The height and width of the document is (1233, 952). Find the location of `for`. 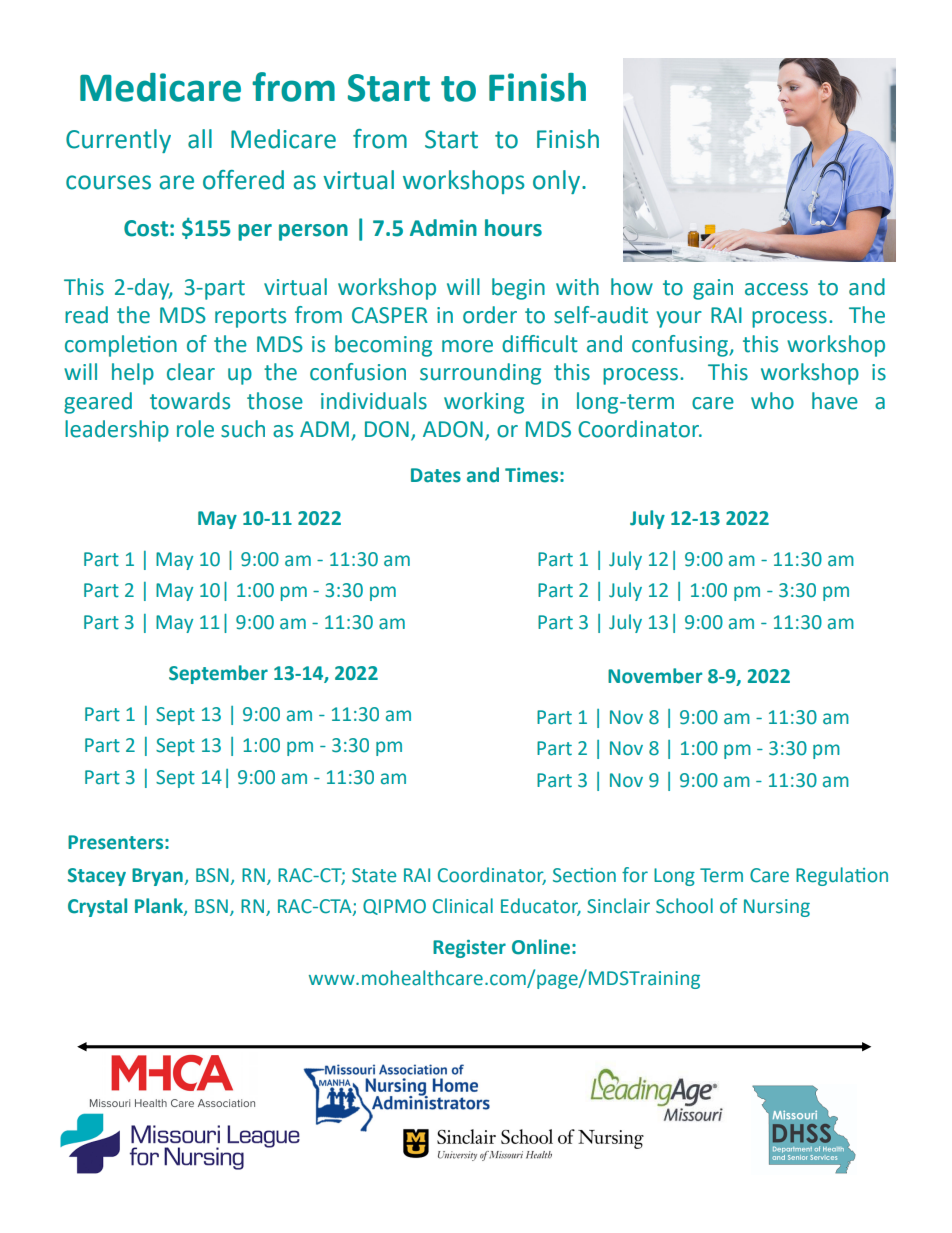

for is located at coordinates (635, 875).
